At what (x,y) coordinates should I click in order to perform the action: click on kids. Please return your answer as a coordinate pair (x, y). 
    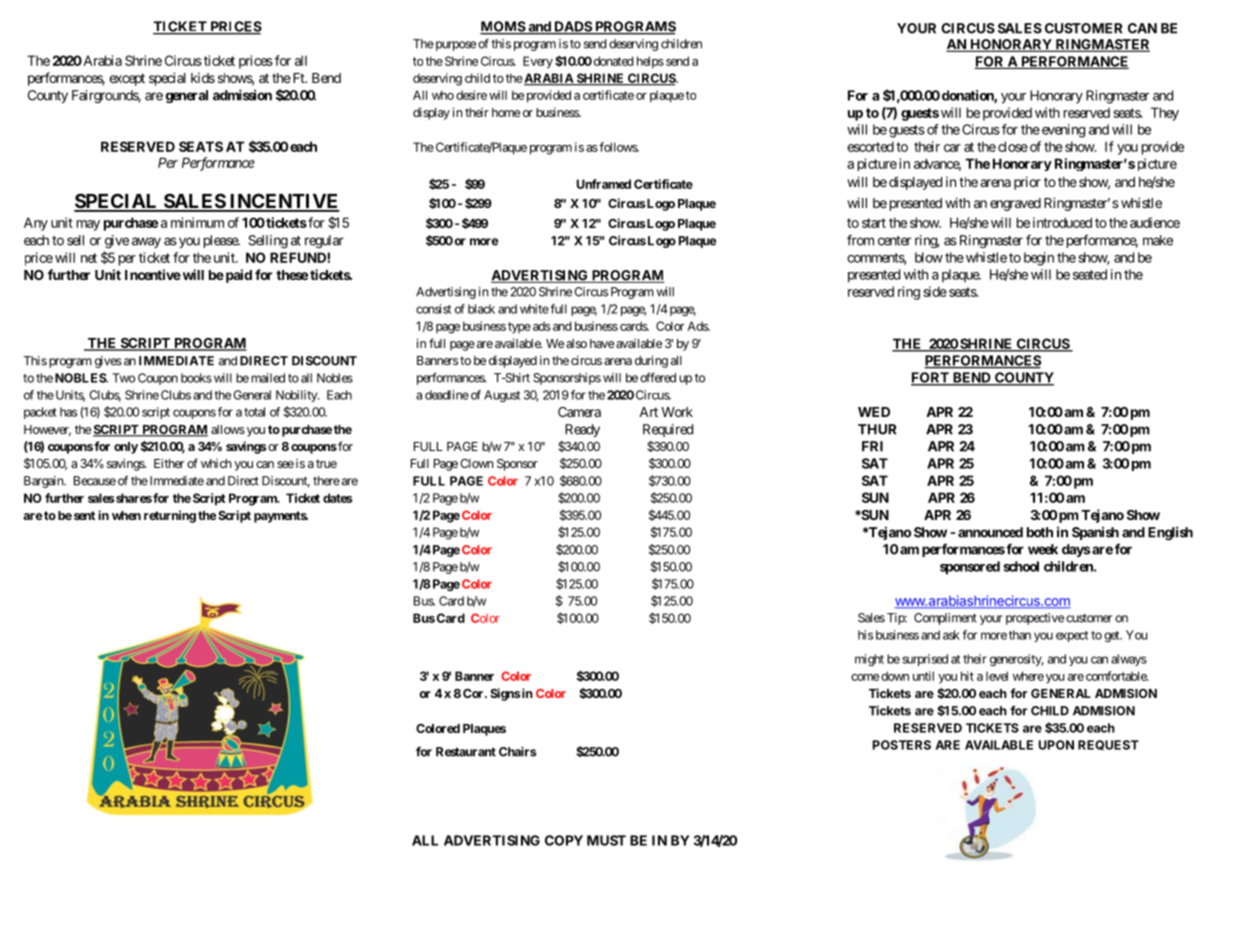
    Looking at the image, I should click on (203, 78).
